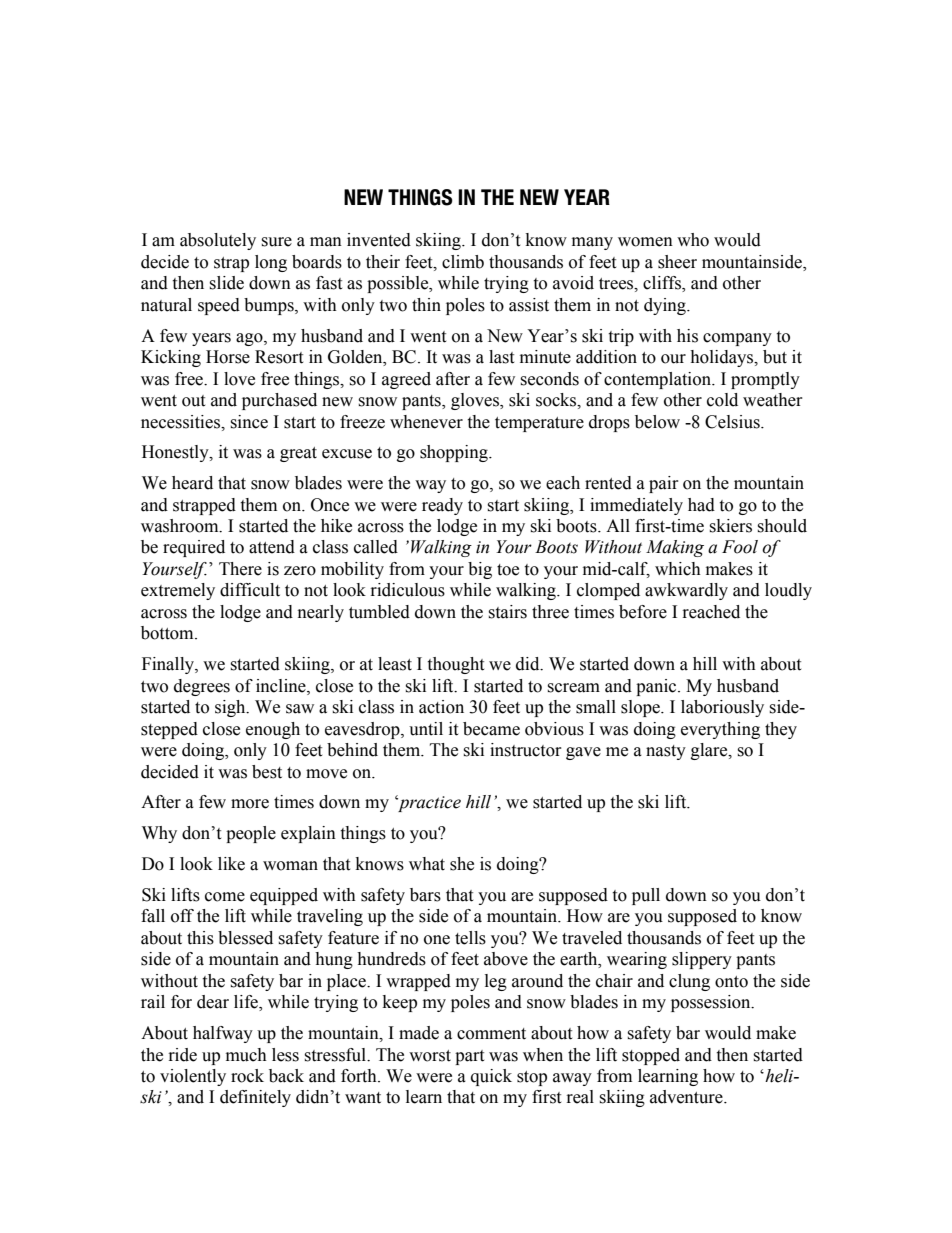 The width and height of the image is (952, 1233). What do you see at coordinates (455, 453) in the image?
I see `shopping` at bounding box center [455, 453].
